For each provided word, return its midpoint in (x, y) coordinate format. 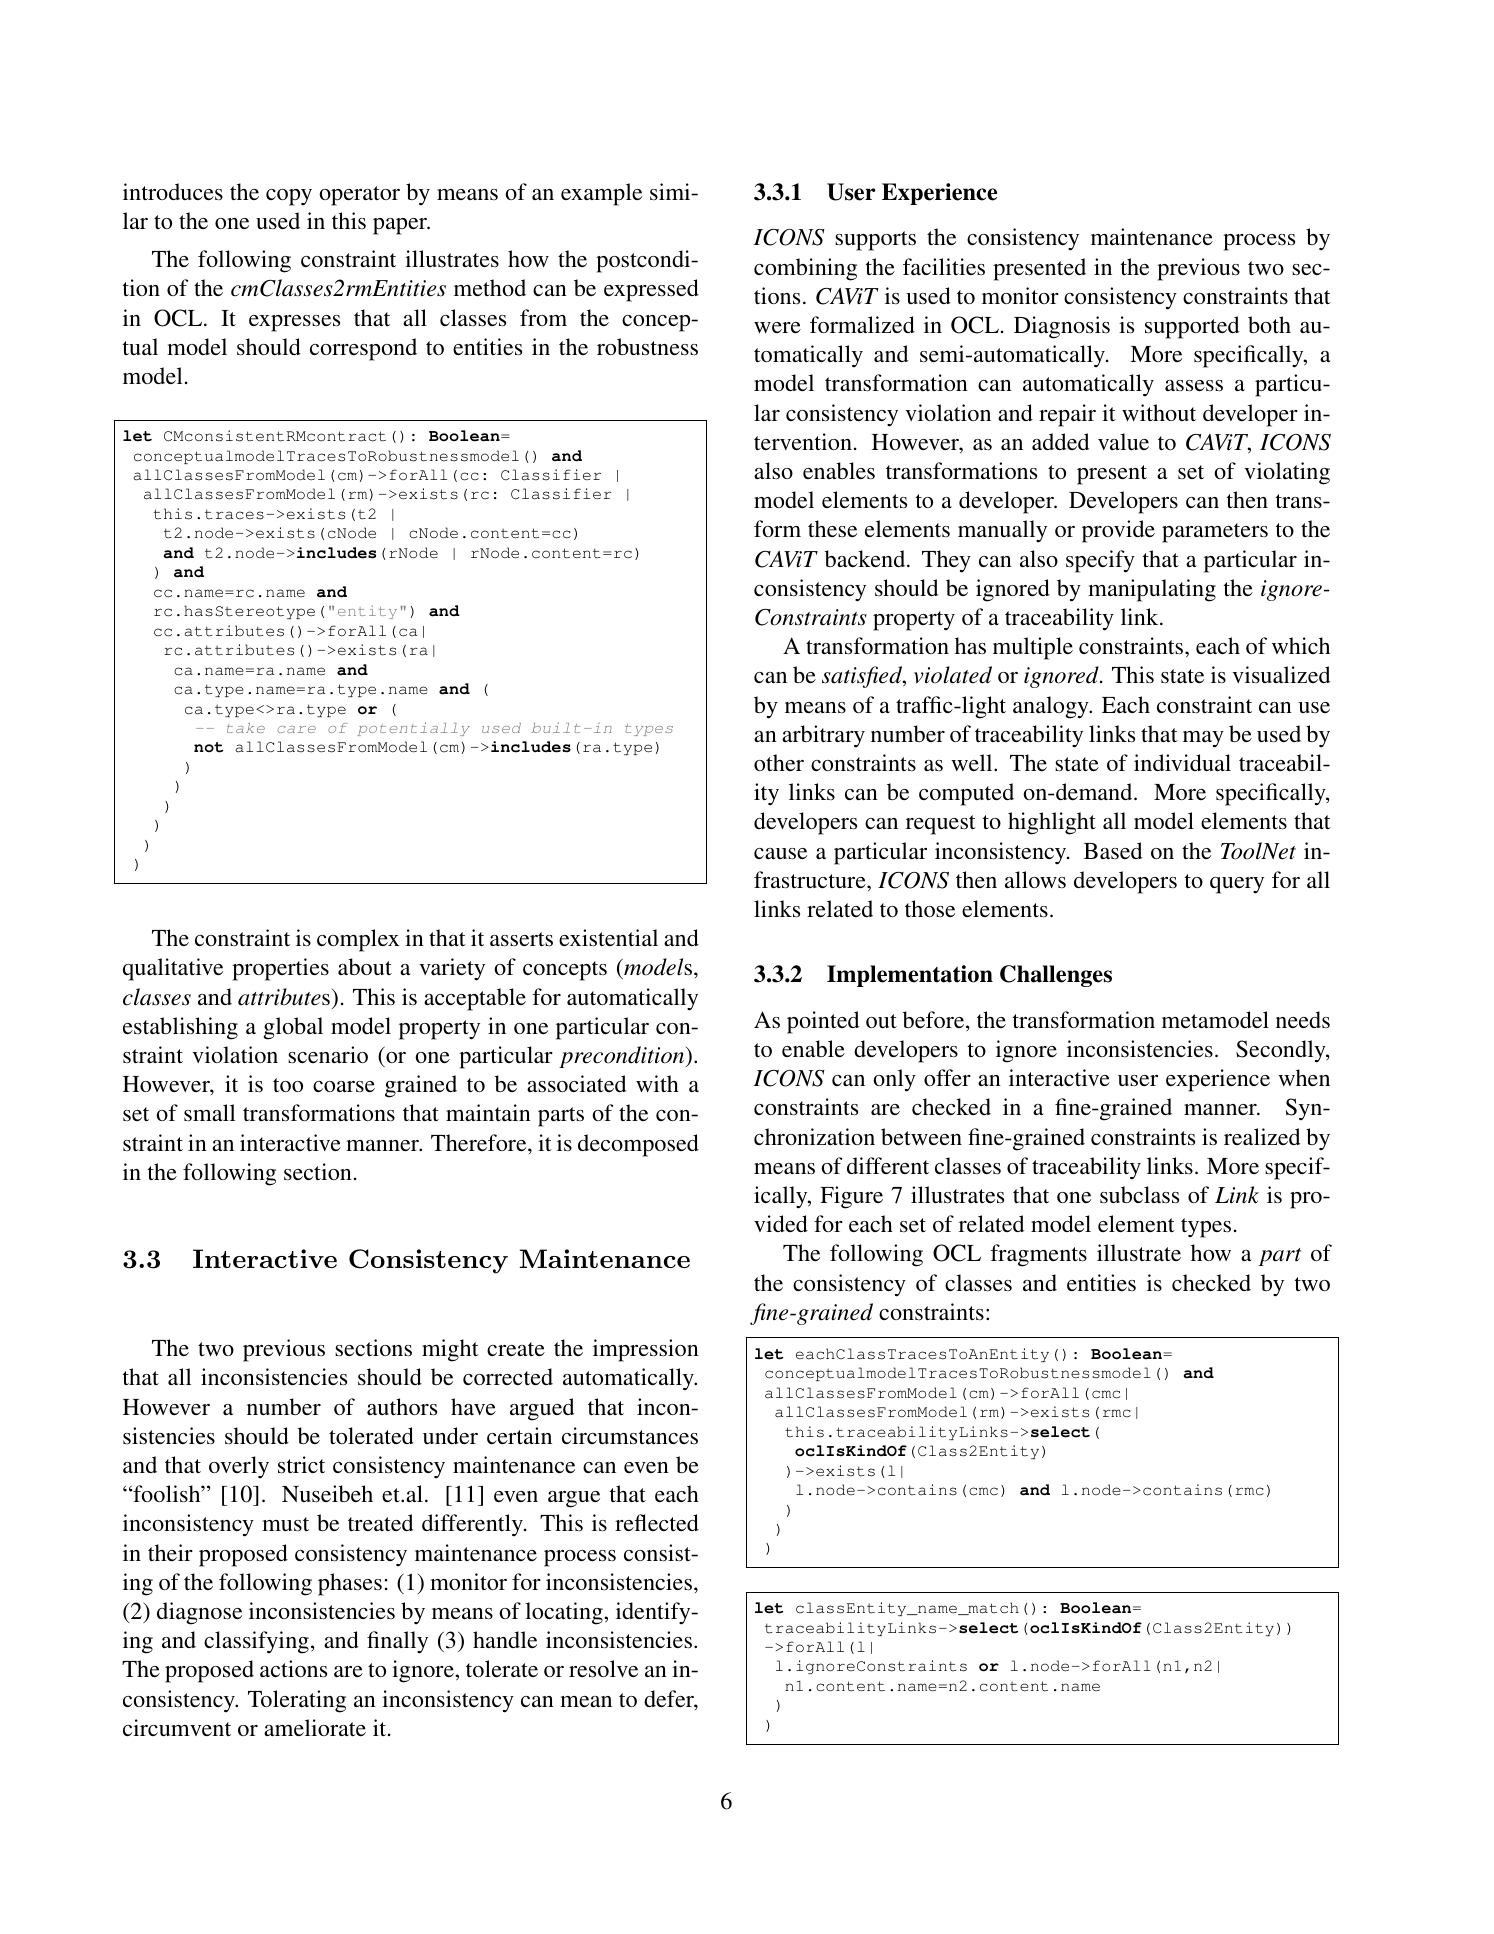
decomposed (638, 1145)
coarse (344, 1086)
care (296, 729)
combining (805, 269)
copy (289, 197)
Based (1113, 850)
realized (1262, 1136)
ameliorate (315, 1727)
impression (646, 1350)
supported (1192, 327)
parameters (1215, 533)
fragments (1039, 1255)
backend (866, 558)
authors (402, 1406)
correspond (363, 349)
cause (780, 854)
